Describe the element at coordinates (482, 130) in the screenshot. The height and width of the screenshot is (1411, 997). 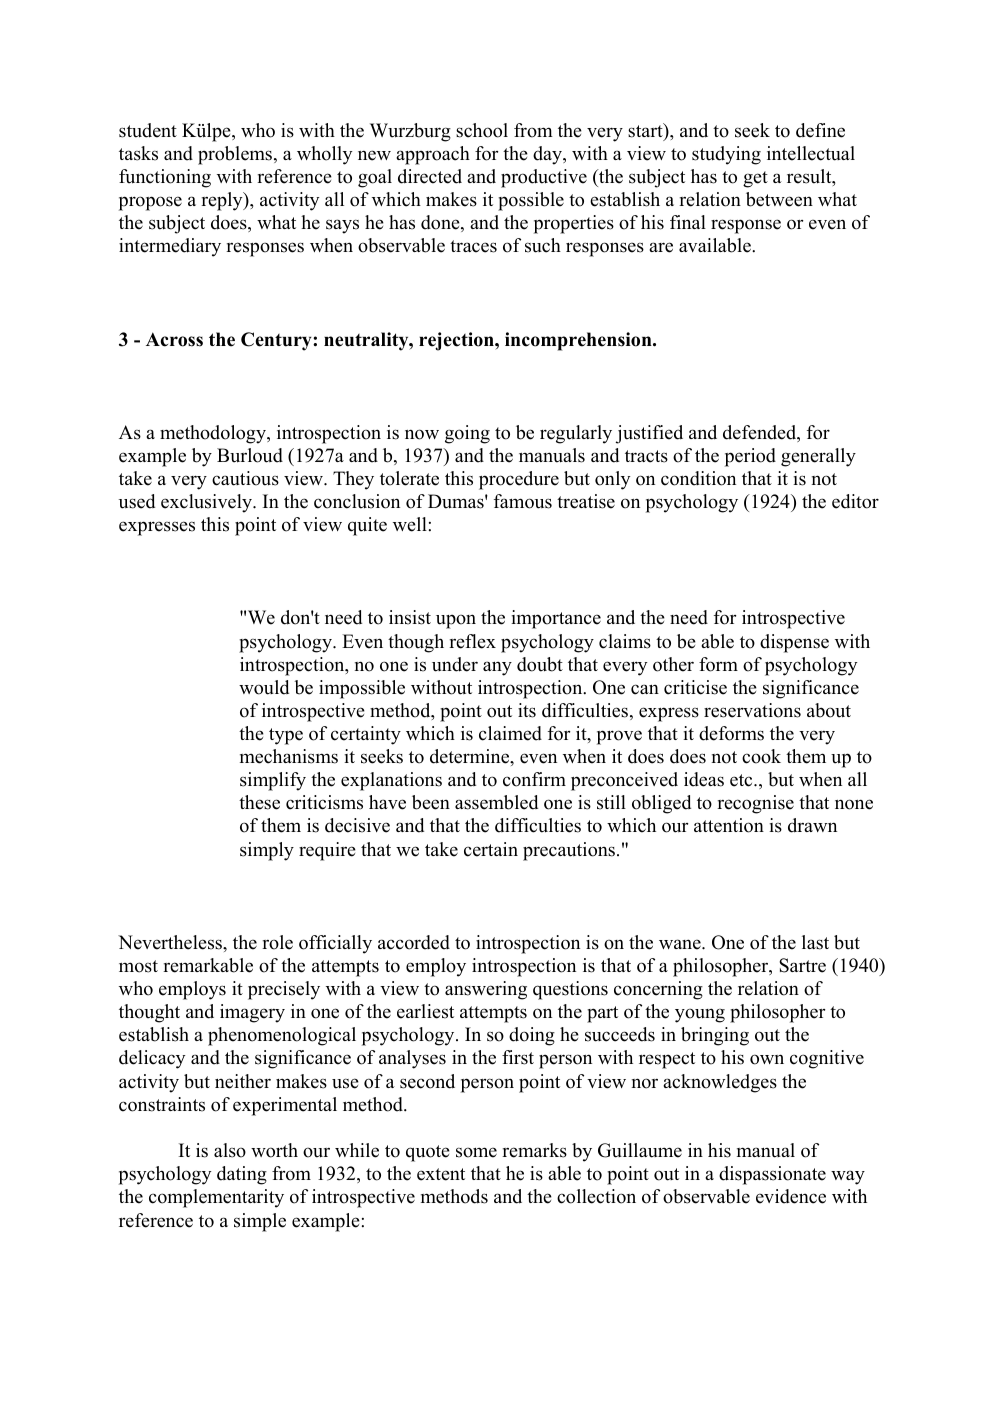
I see `school` at that location.
